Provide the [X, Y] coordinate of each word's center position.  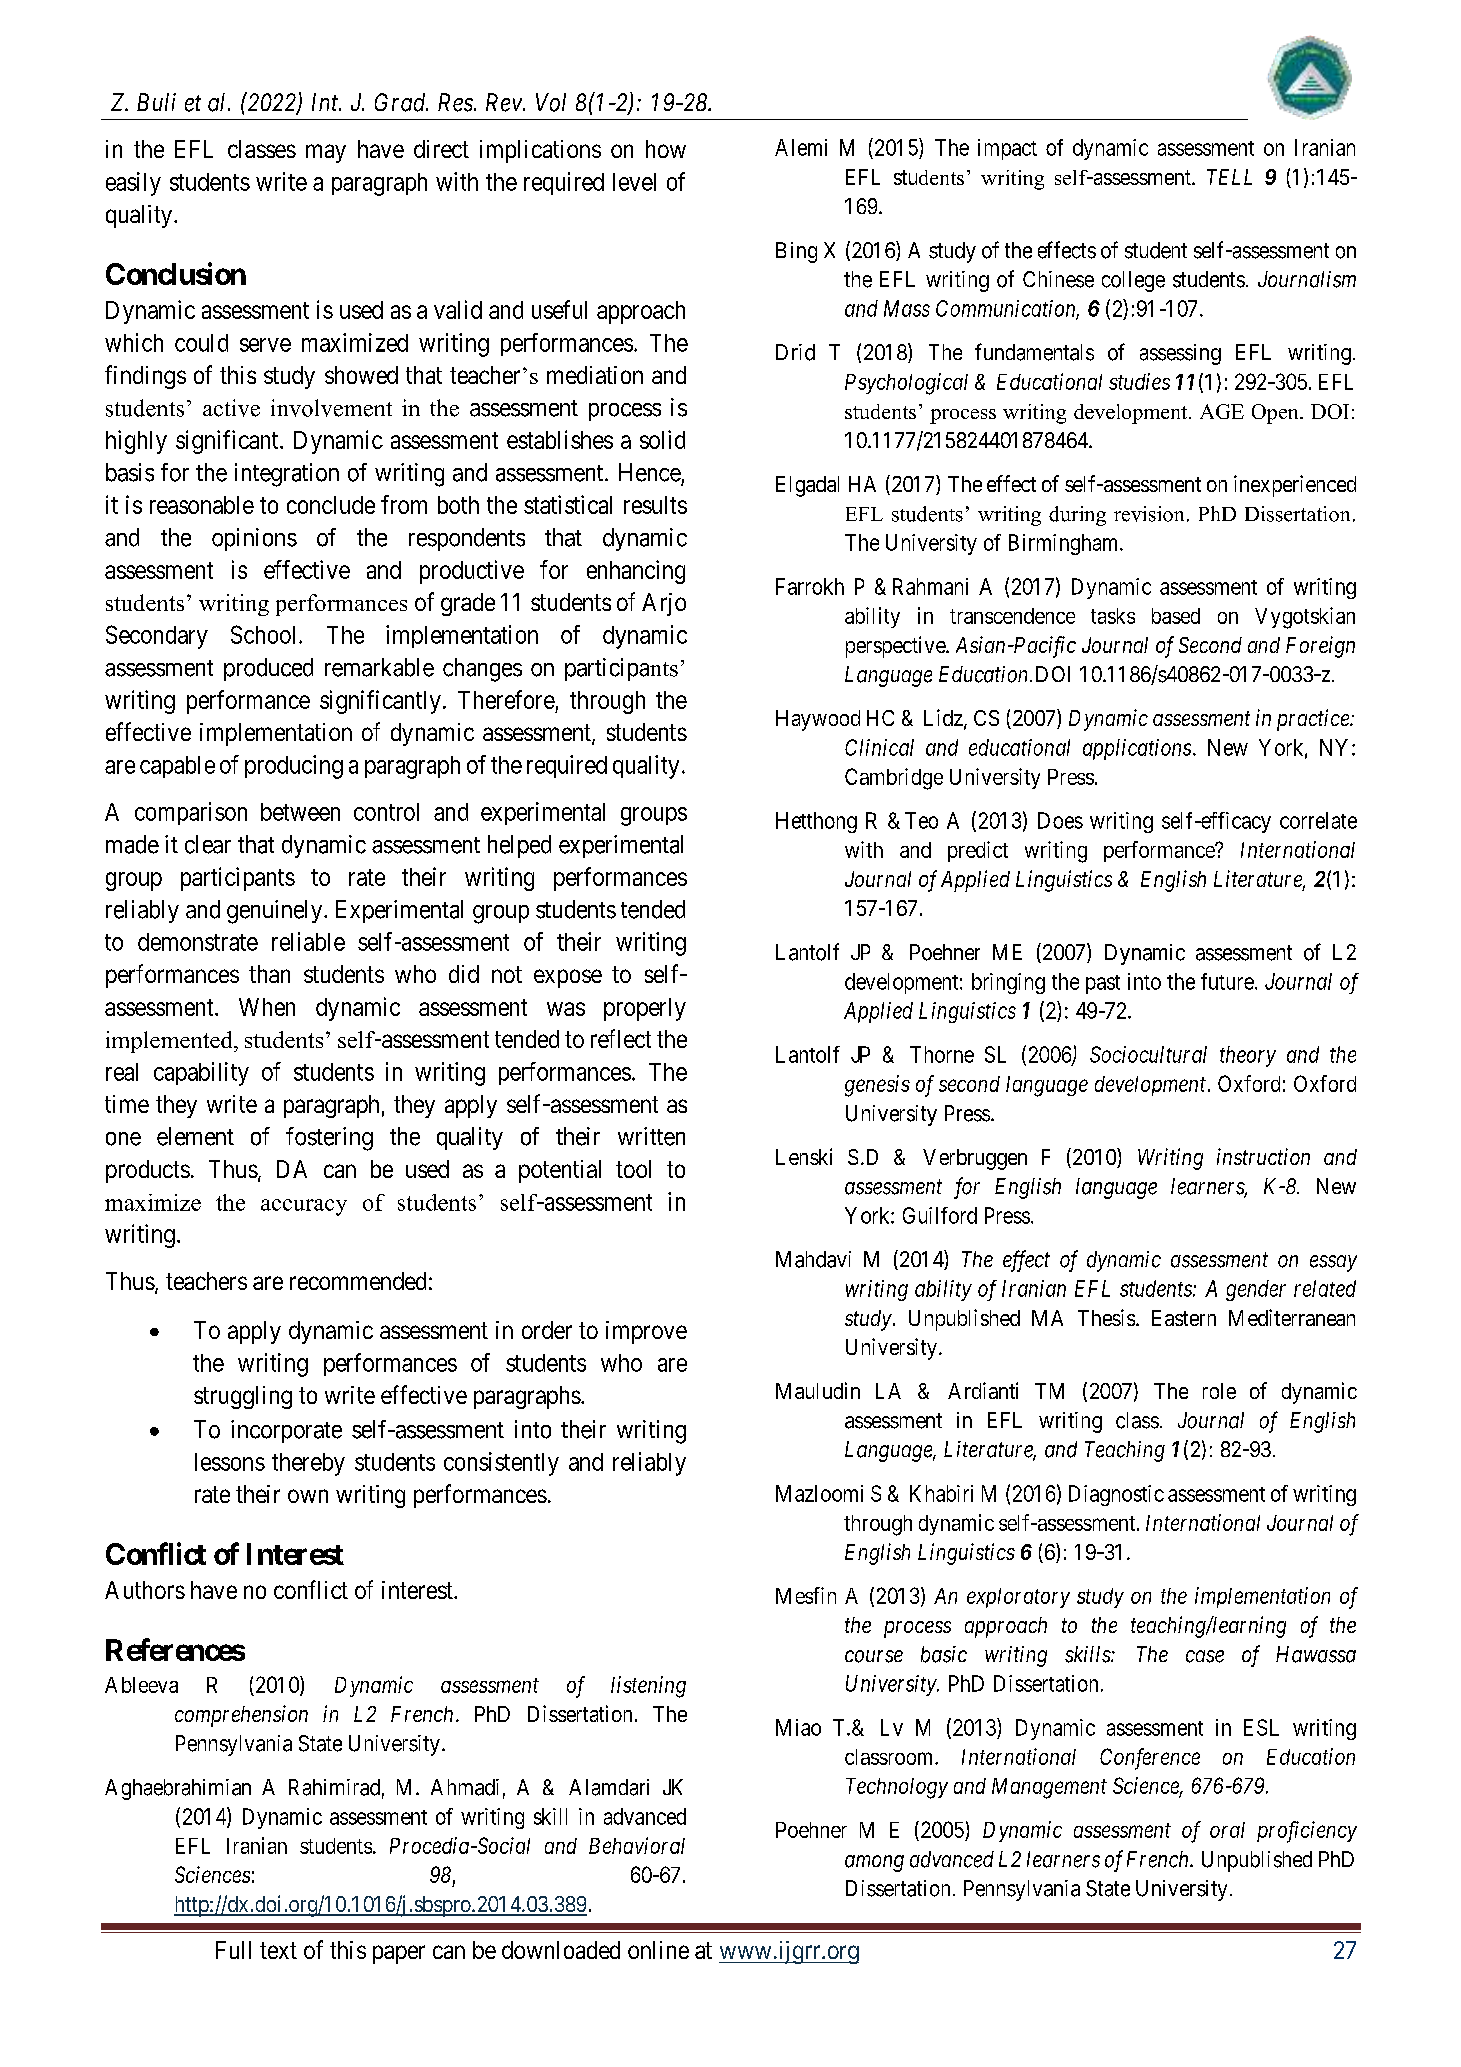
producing [294, 767]
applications [1137, 749]
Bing [796, 252]
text [278, 1950]
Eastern [1184, 1318]
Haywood [818, 720]
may [326, 153]
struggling [243, 1397]
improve [646, 1332]
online [658, 1950]
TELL [1229, 177]
